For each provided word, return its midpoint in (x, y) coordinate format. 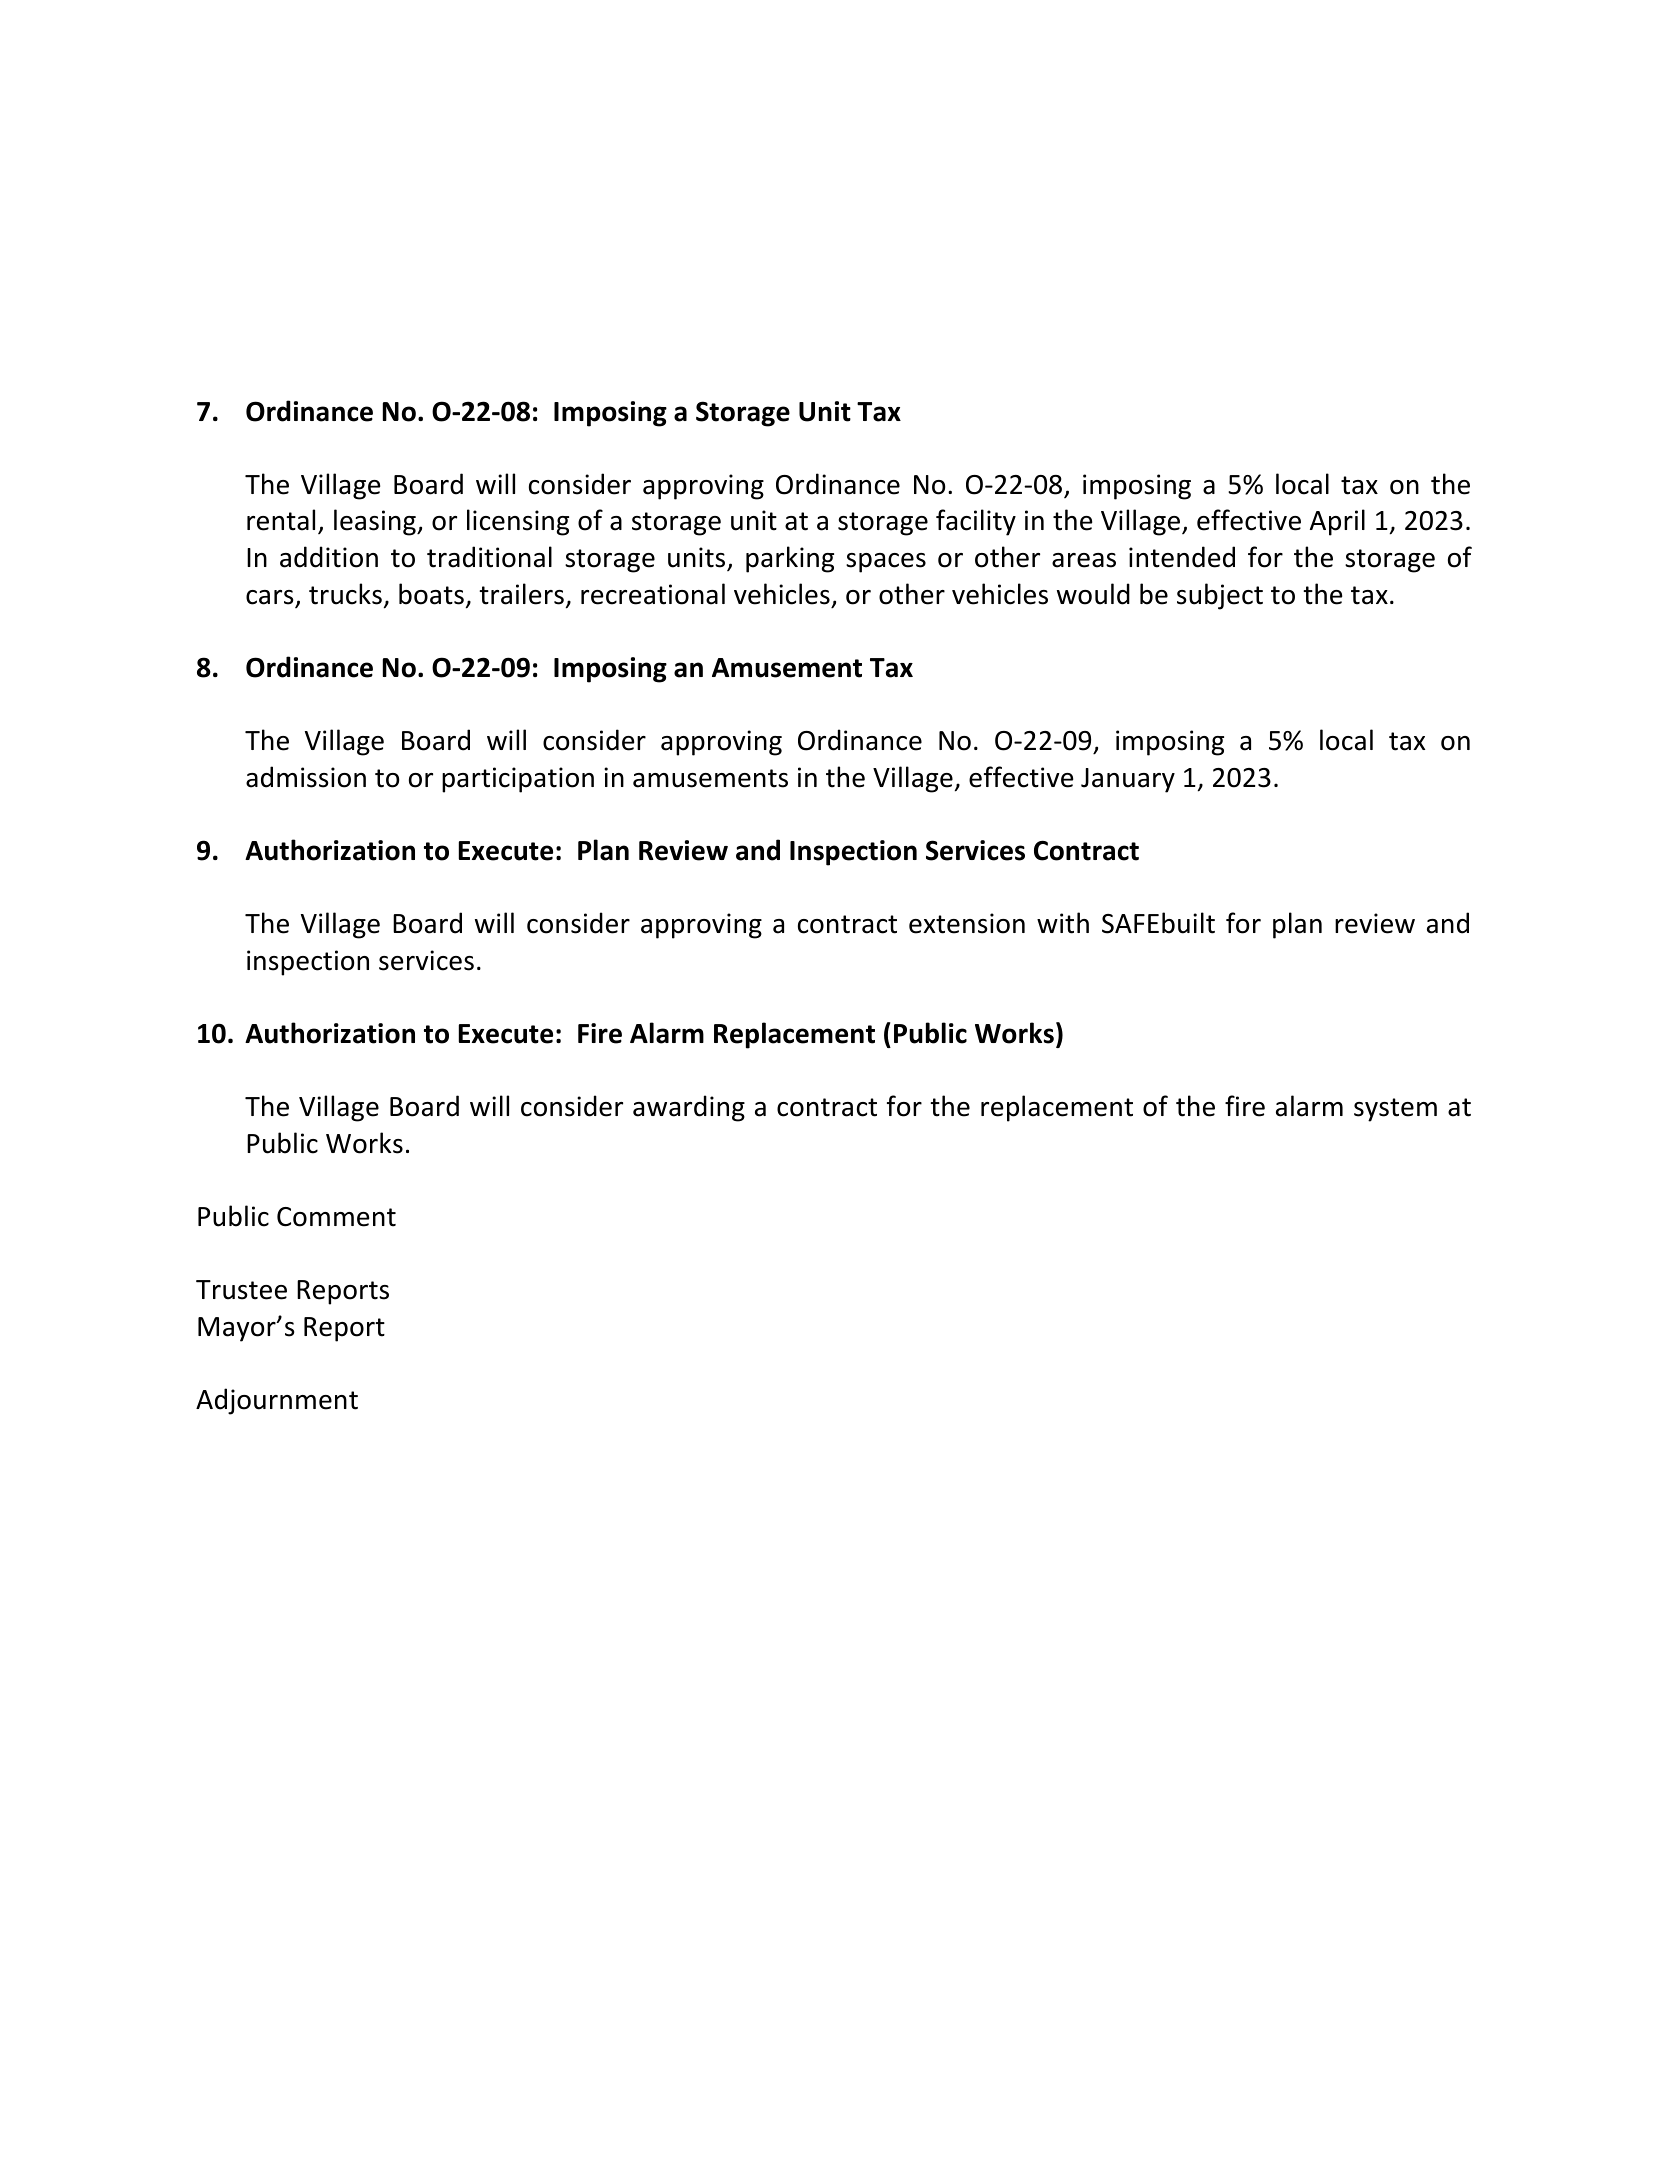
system (1395, 1110)
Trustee (241, 1290)
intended (1182, 557)
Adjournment (277, 1401)
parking (790, 559)
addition (329, 557)
